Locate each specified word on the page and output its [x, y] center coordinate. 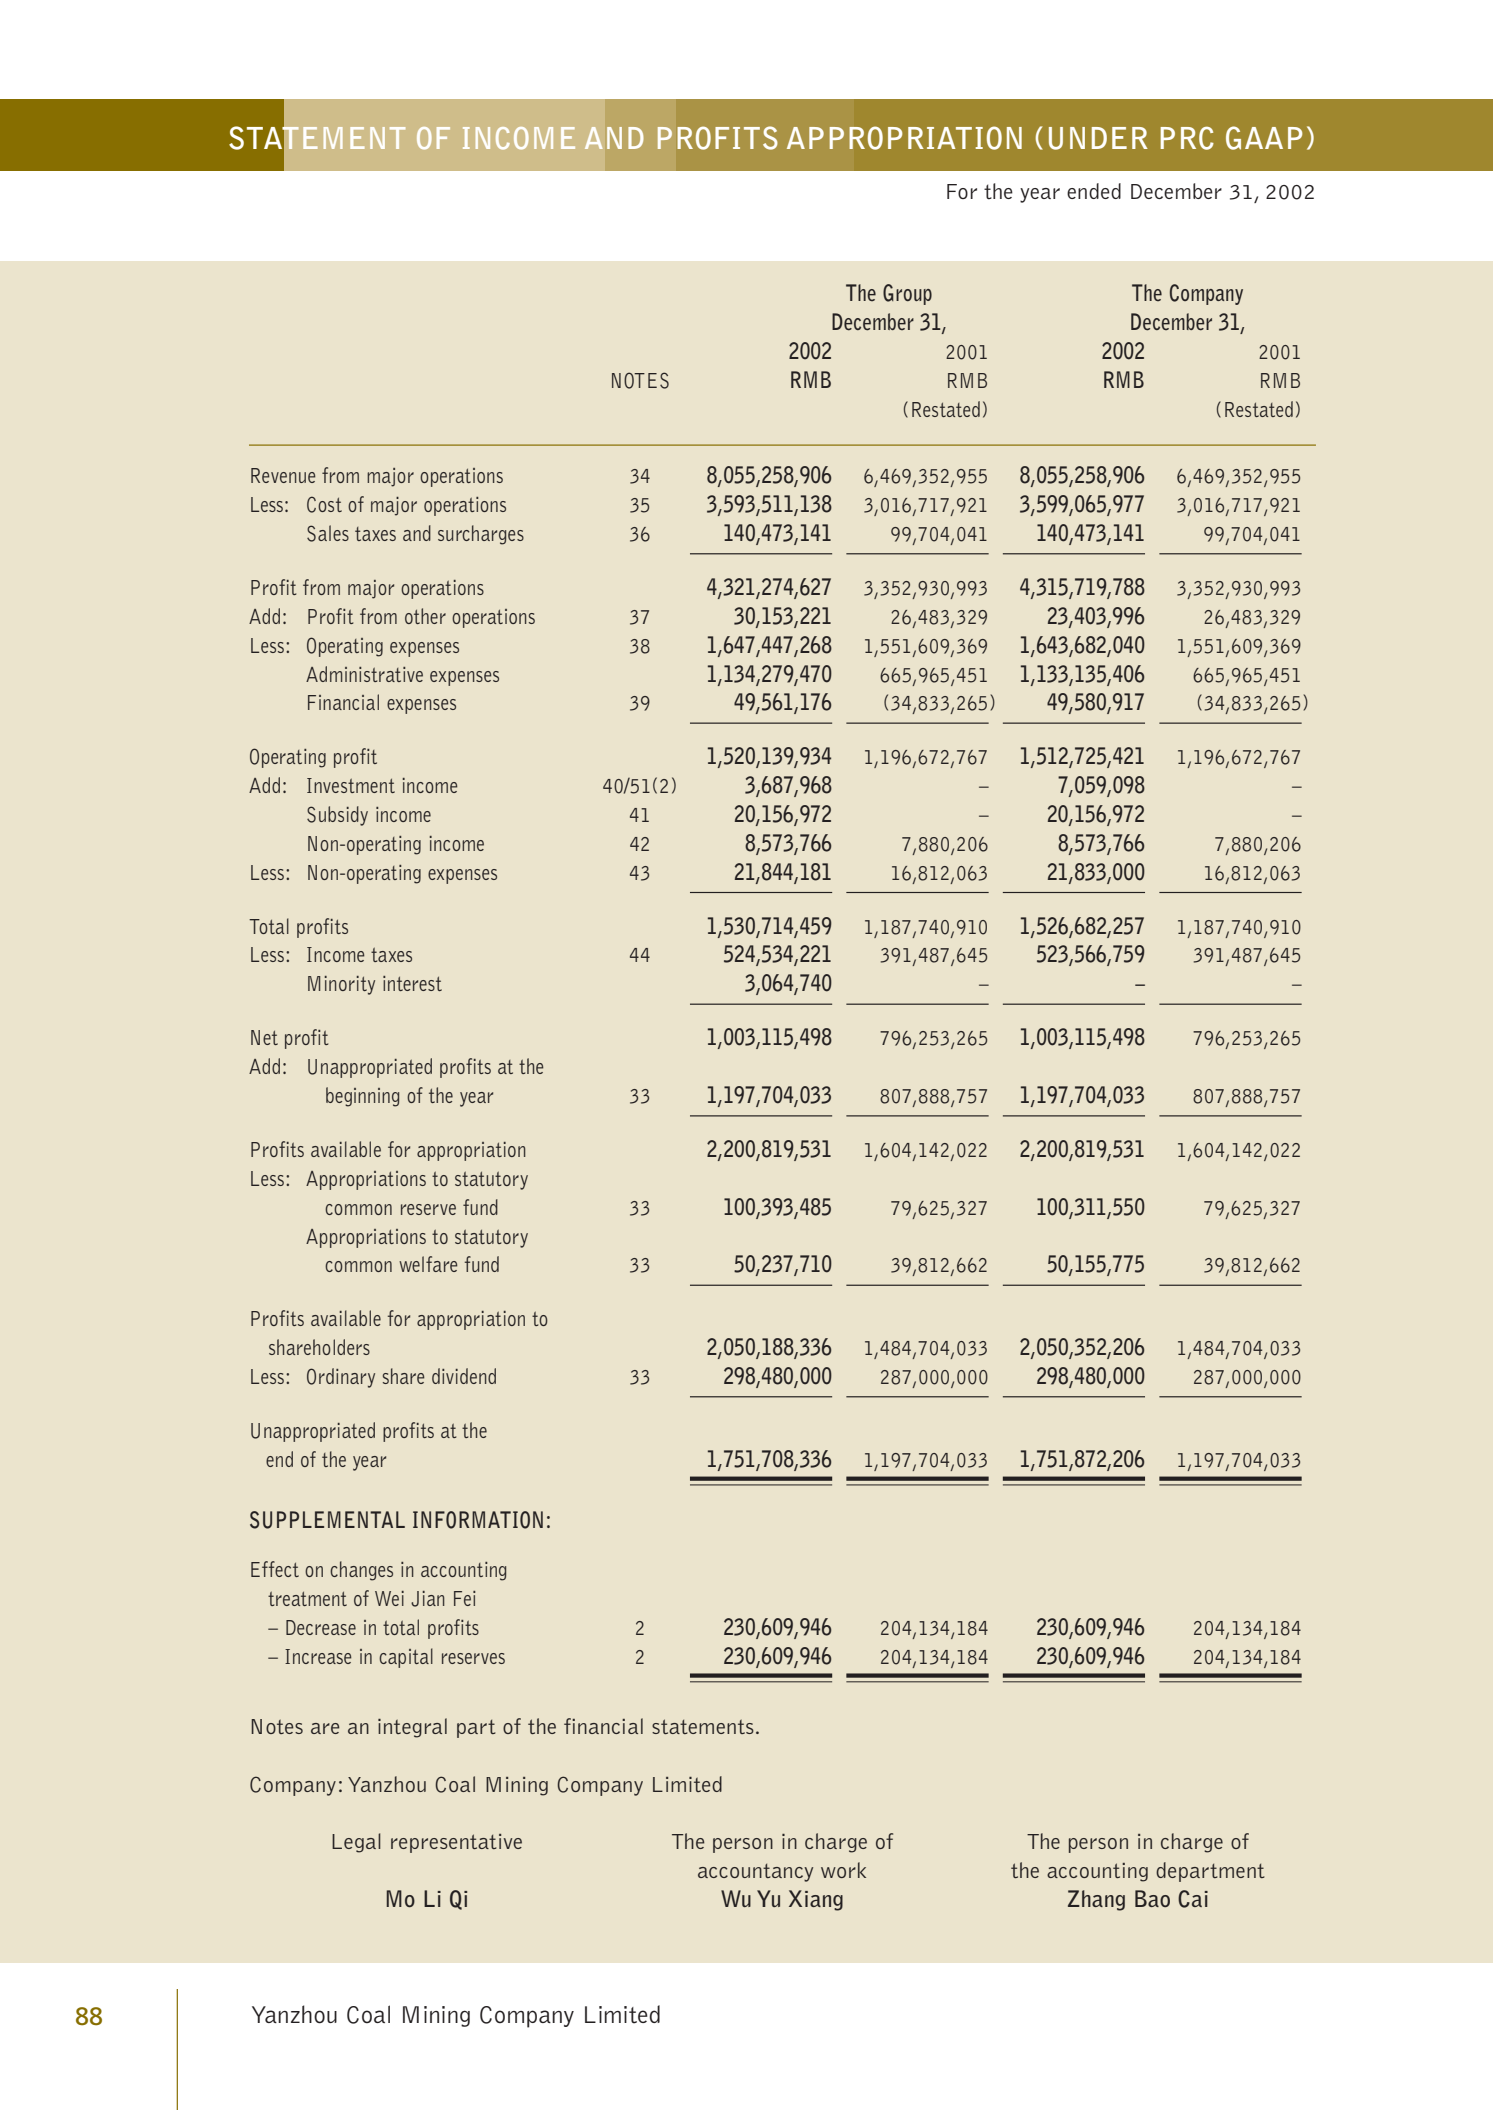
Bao [1152, 1898]
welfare [428, 1264]
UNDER [1098, 138]
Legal [356, 1843]
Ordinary [341, 1378]
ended [1094, 191]
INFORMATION [478, 1520]
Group [907, 294]
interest [412, 983]
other [425, 616]
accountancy [755, 1873]
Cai [1193, 1899]
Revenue [283, 475]
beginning [362, 1097]
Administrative [364, 674]
